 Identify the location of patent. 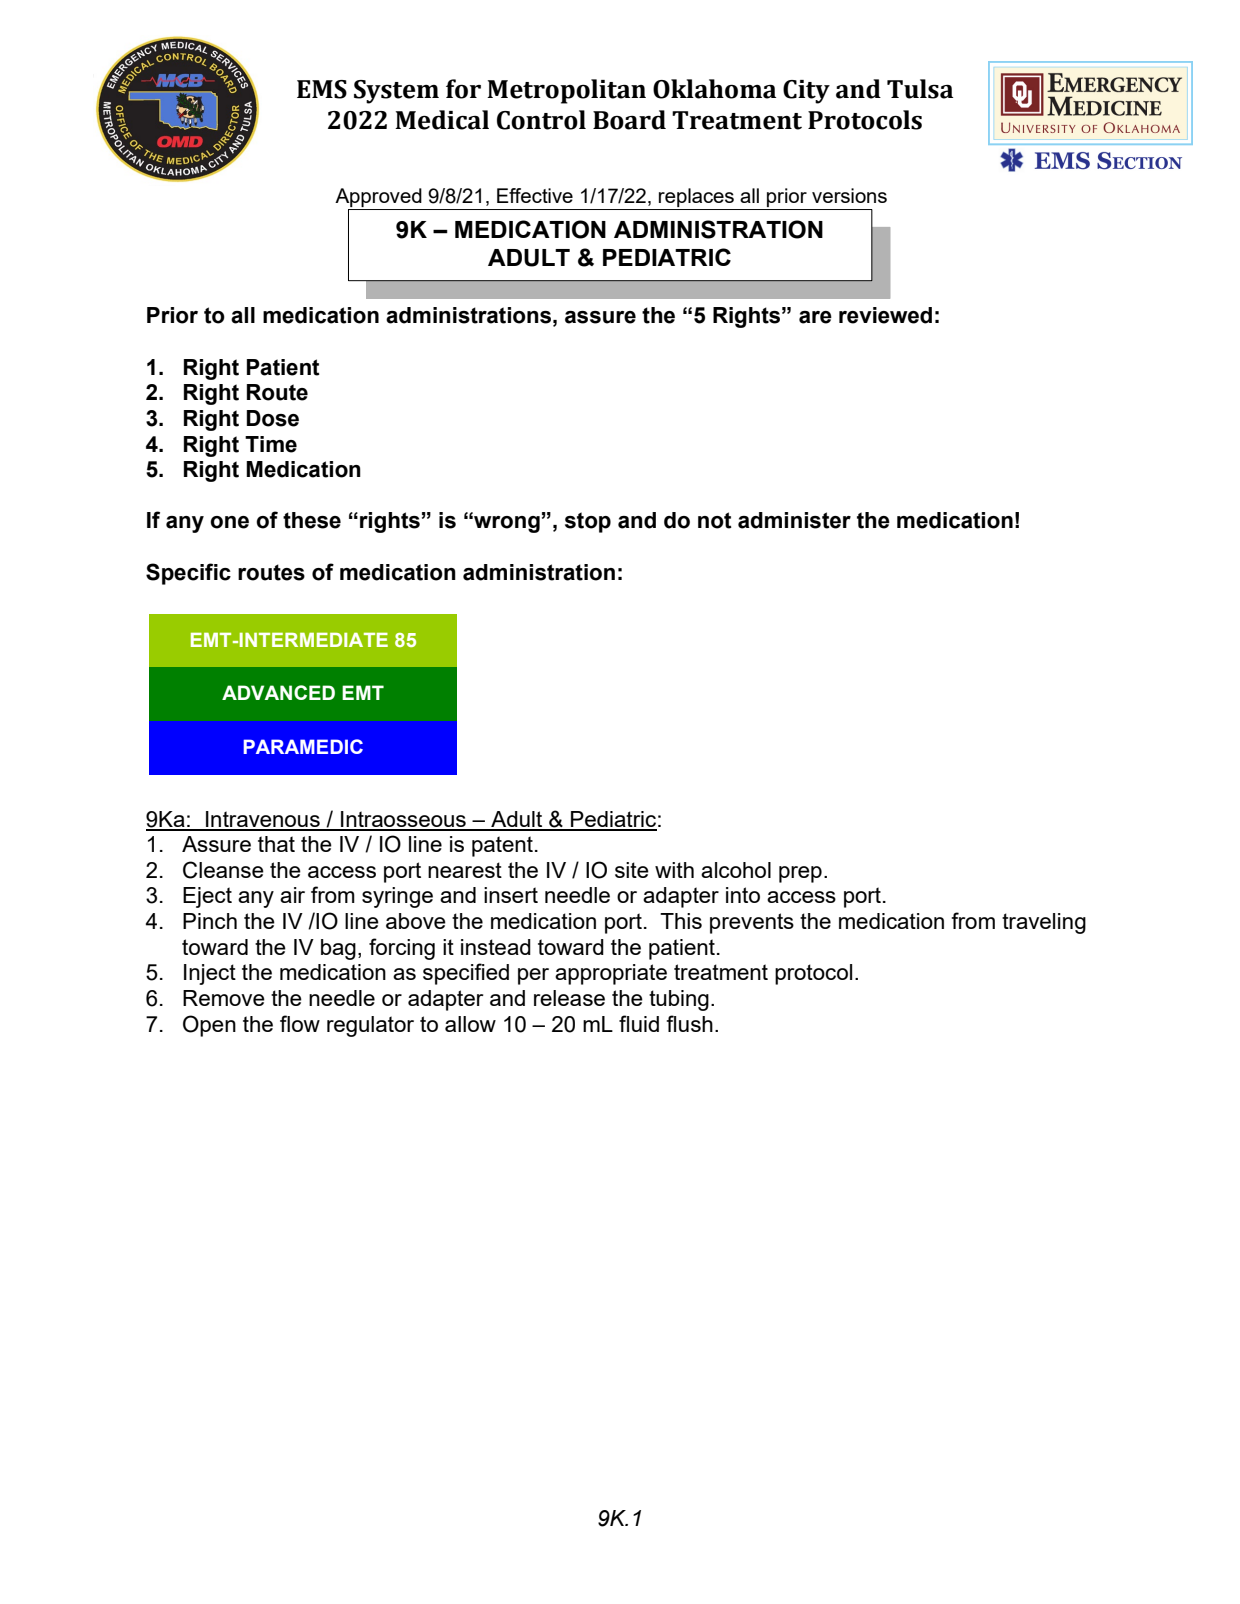
(502, 846).
